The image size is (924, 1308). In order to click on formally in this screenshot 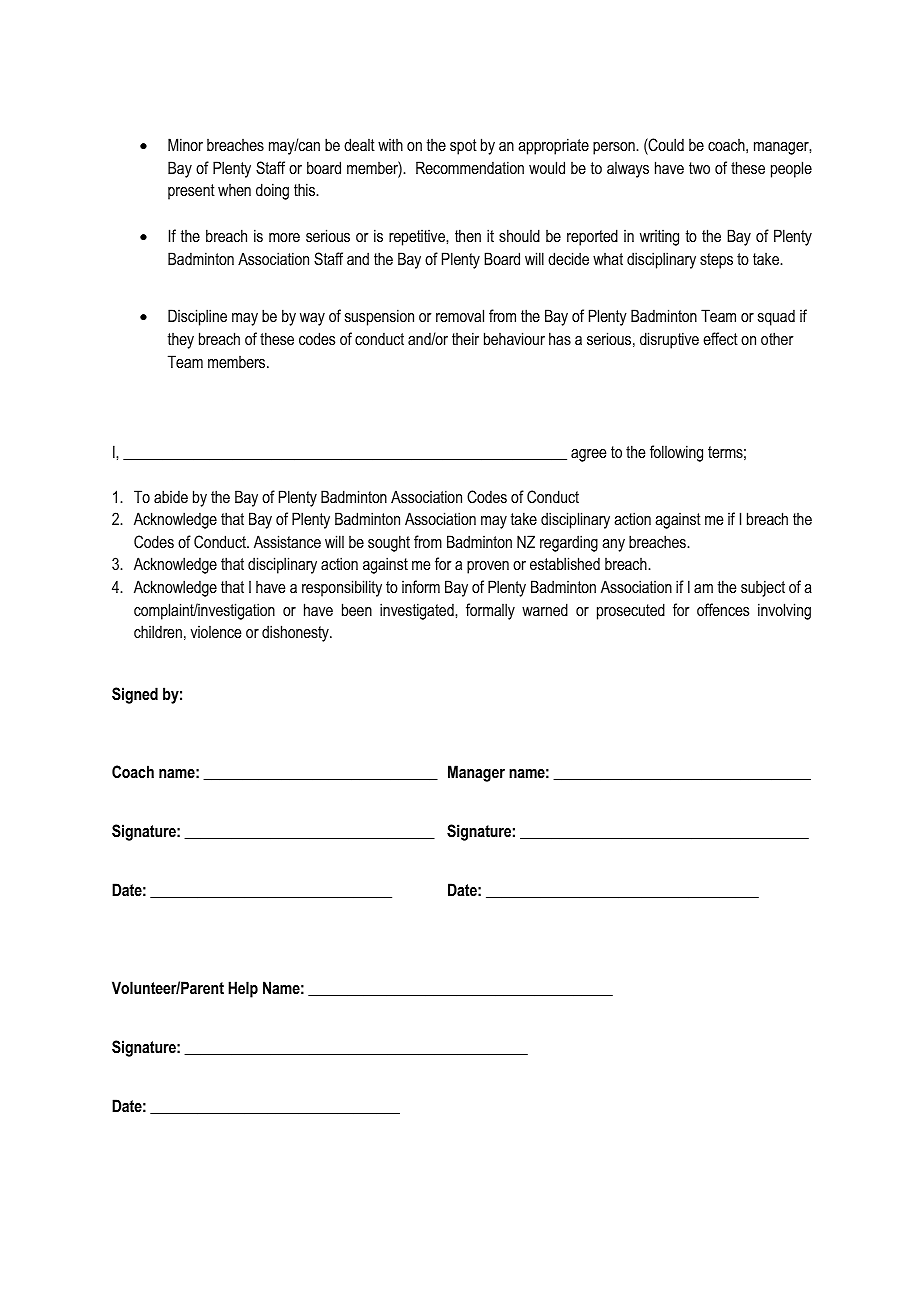, I will do `click(490, 611)`.
